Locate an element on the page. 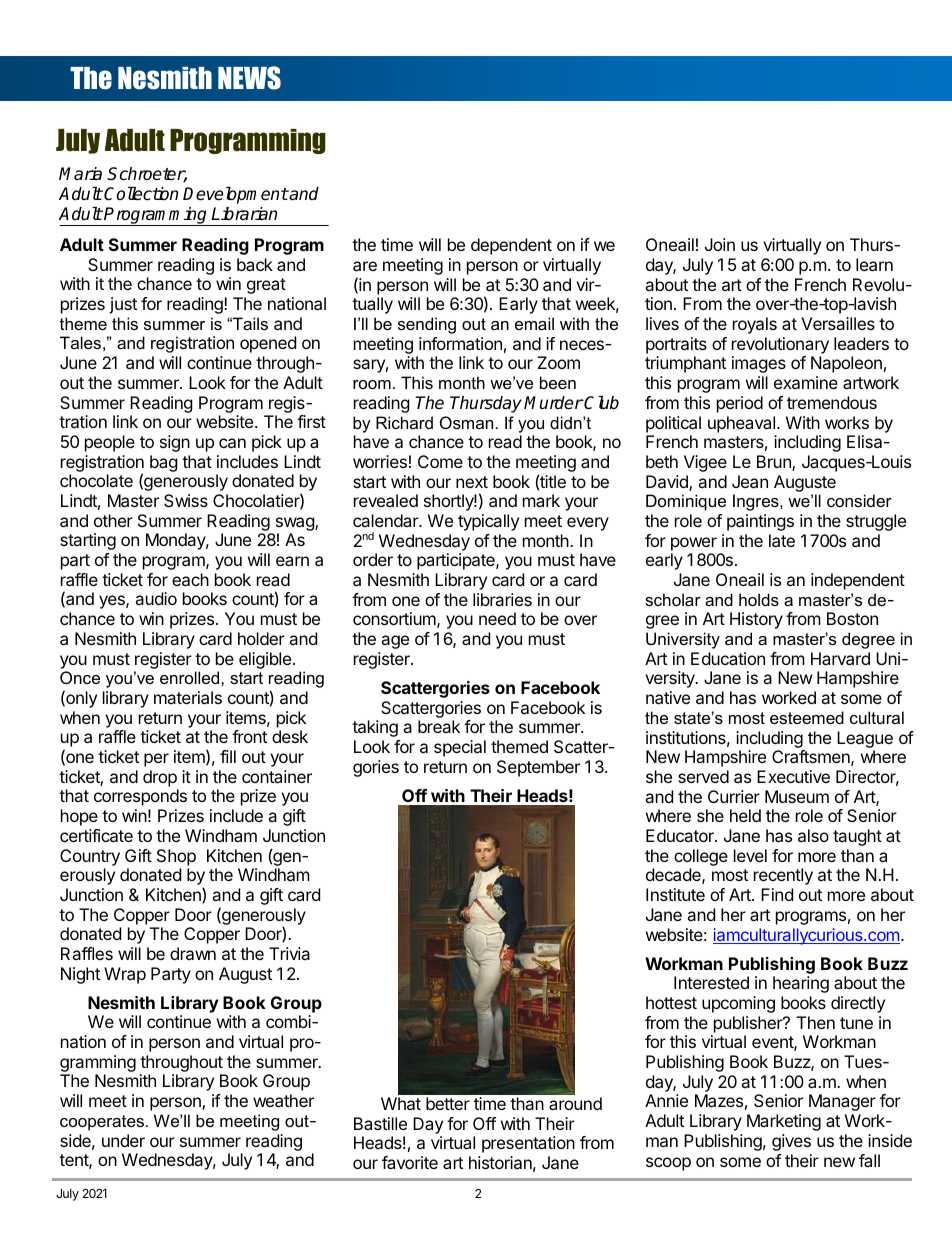 This document has height=1233, width=952. Librarian is located at coordinates (244, 214).
